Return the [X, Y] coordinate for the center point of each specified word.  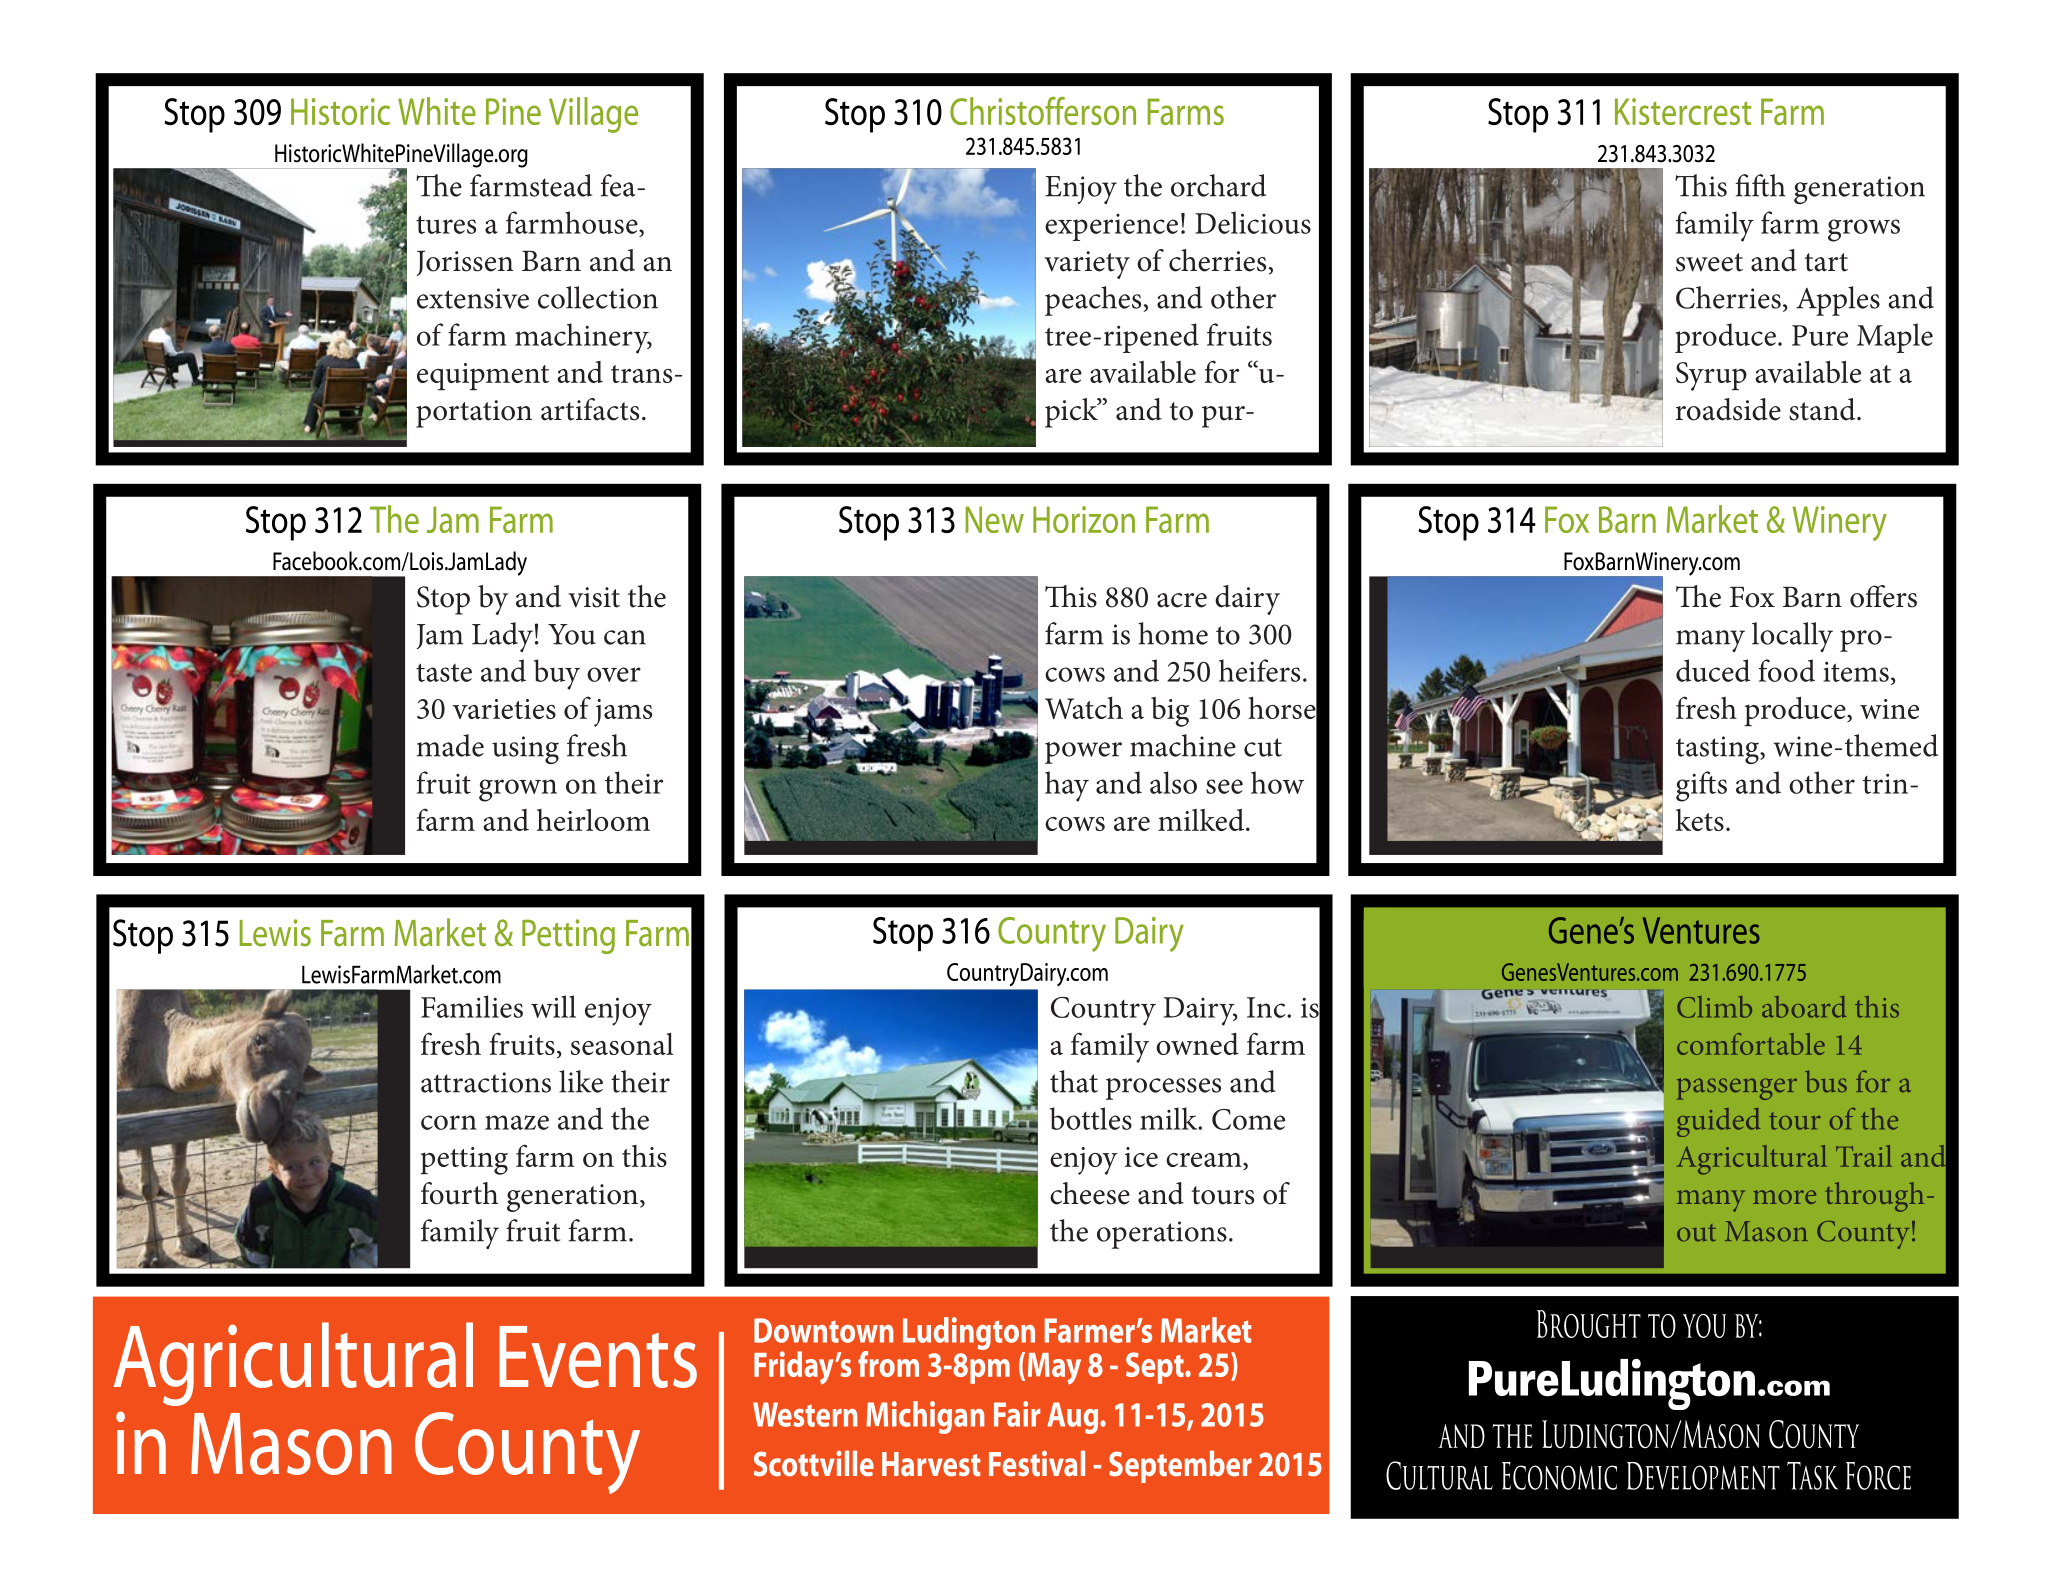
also [1173, 782]
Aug [1074, 1418]
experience [1111, 227]
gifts [1701, 786]
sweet [1709, 262]
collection [598, 297]
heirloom [593, 820]
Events [598, 1357]
